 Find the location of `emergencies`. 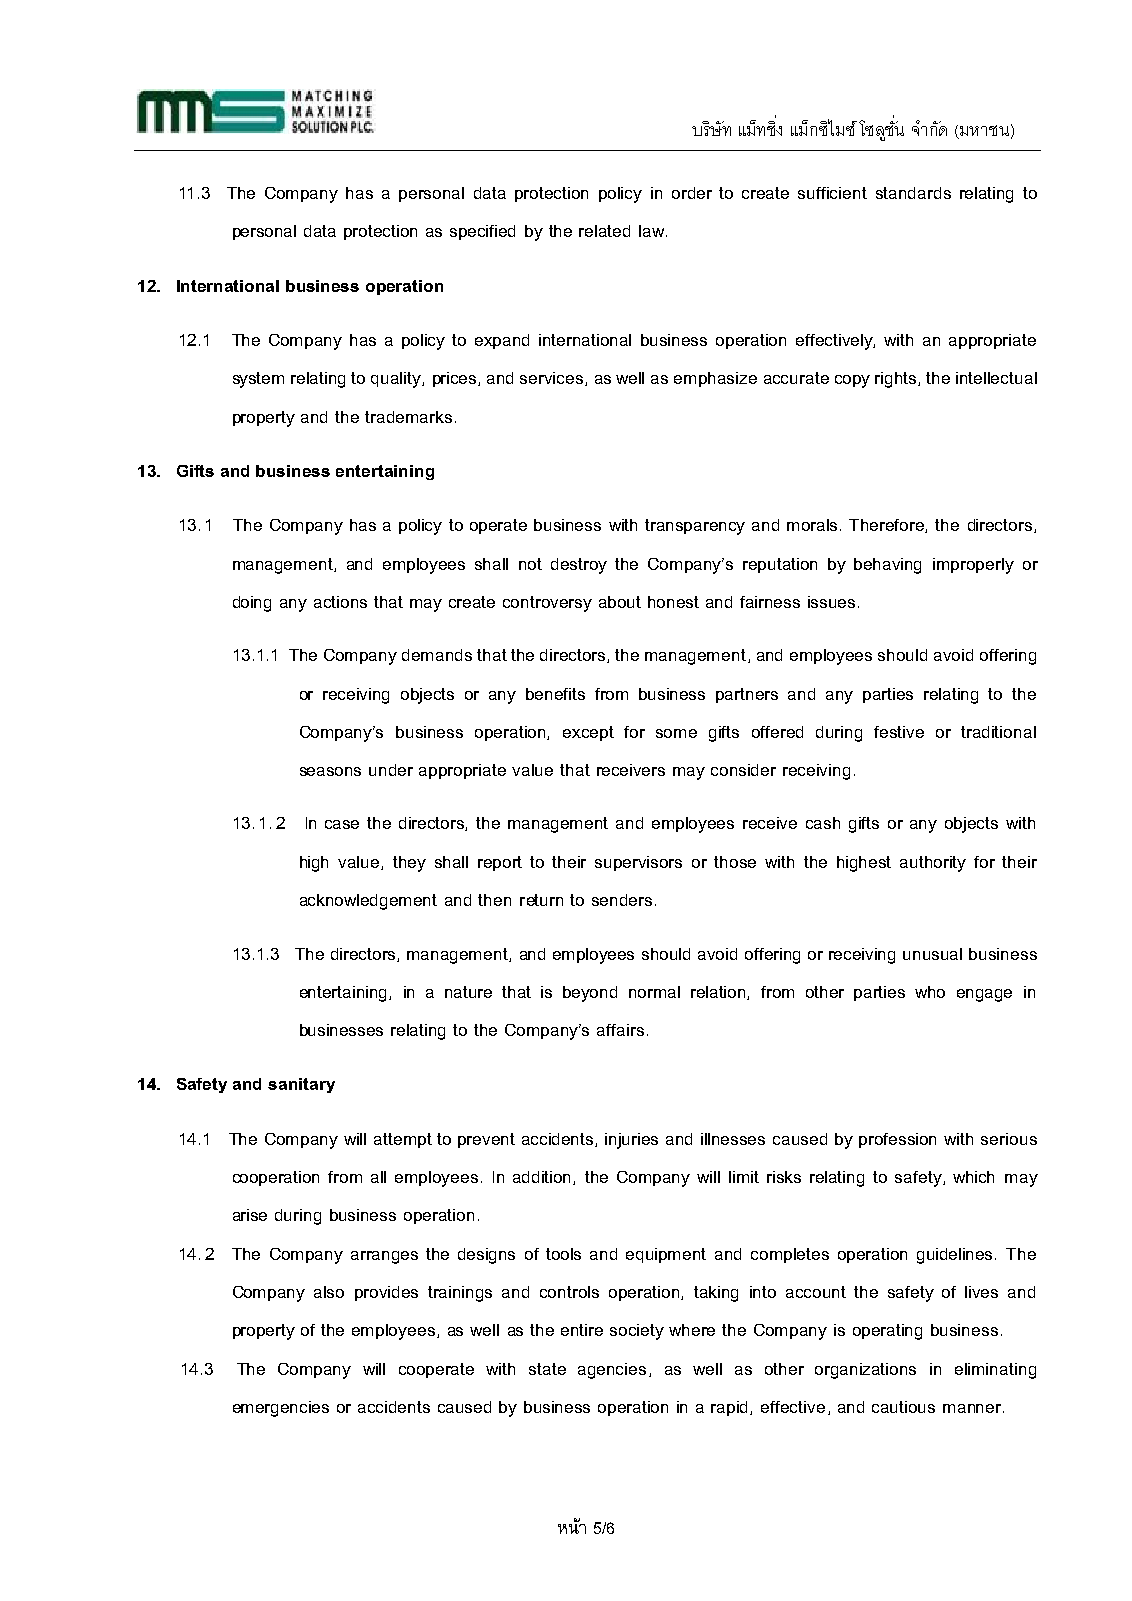

emergencies is located at coordinates (281, 1409).
